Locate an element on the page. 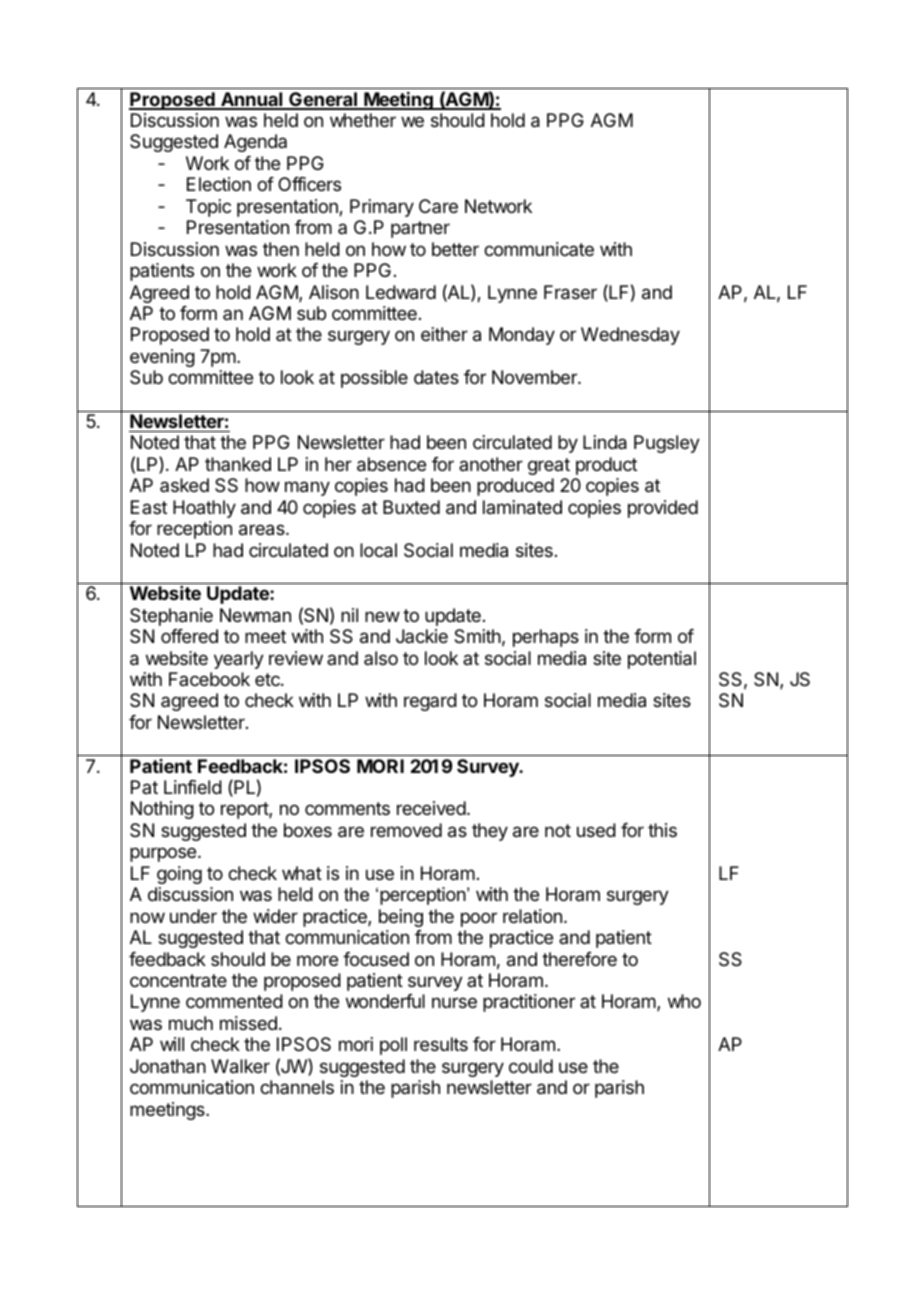  Walker is located at coordinates (240, 1066).
